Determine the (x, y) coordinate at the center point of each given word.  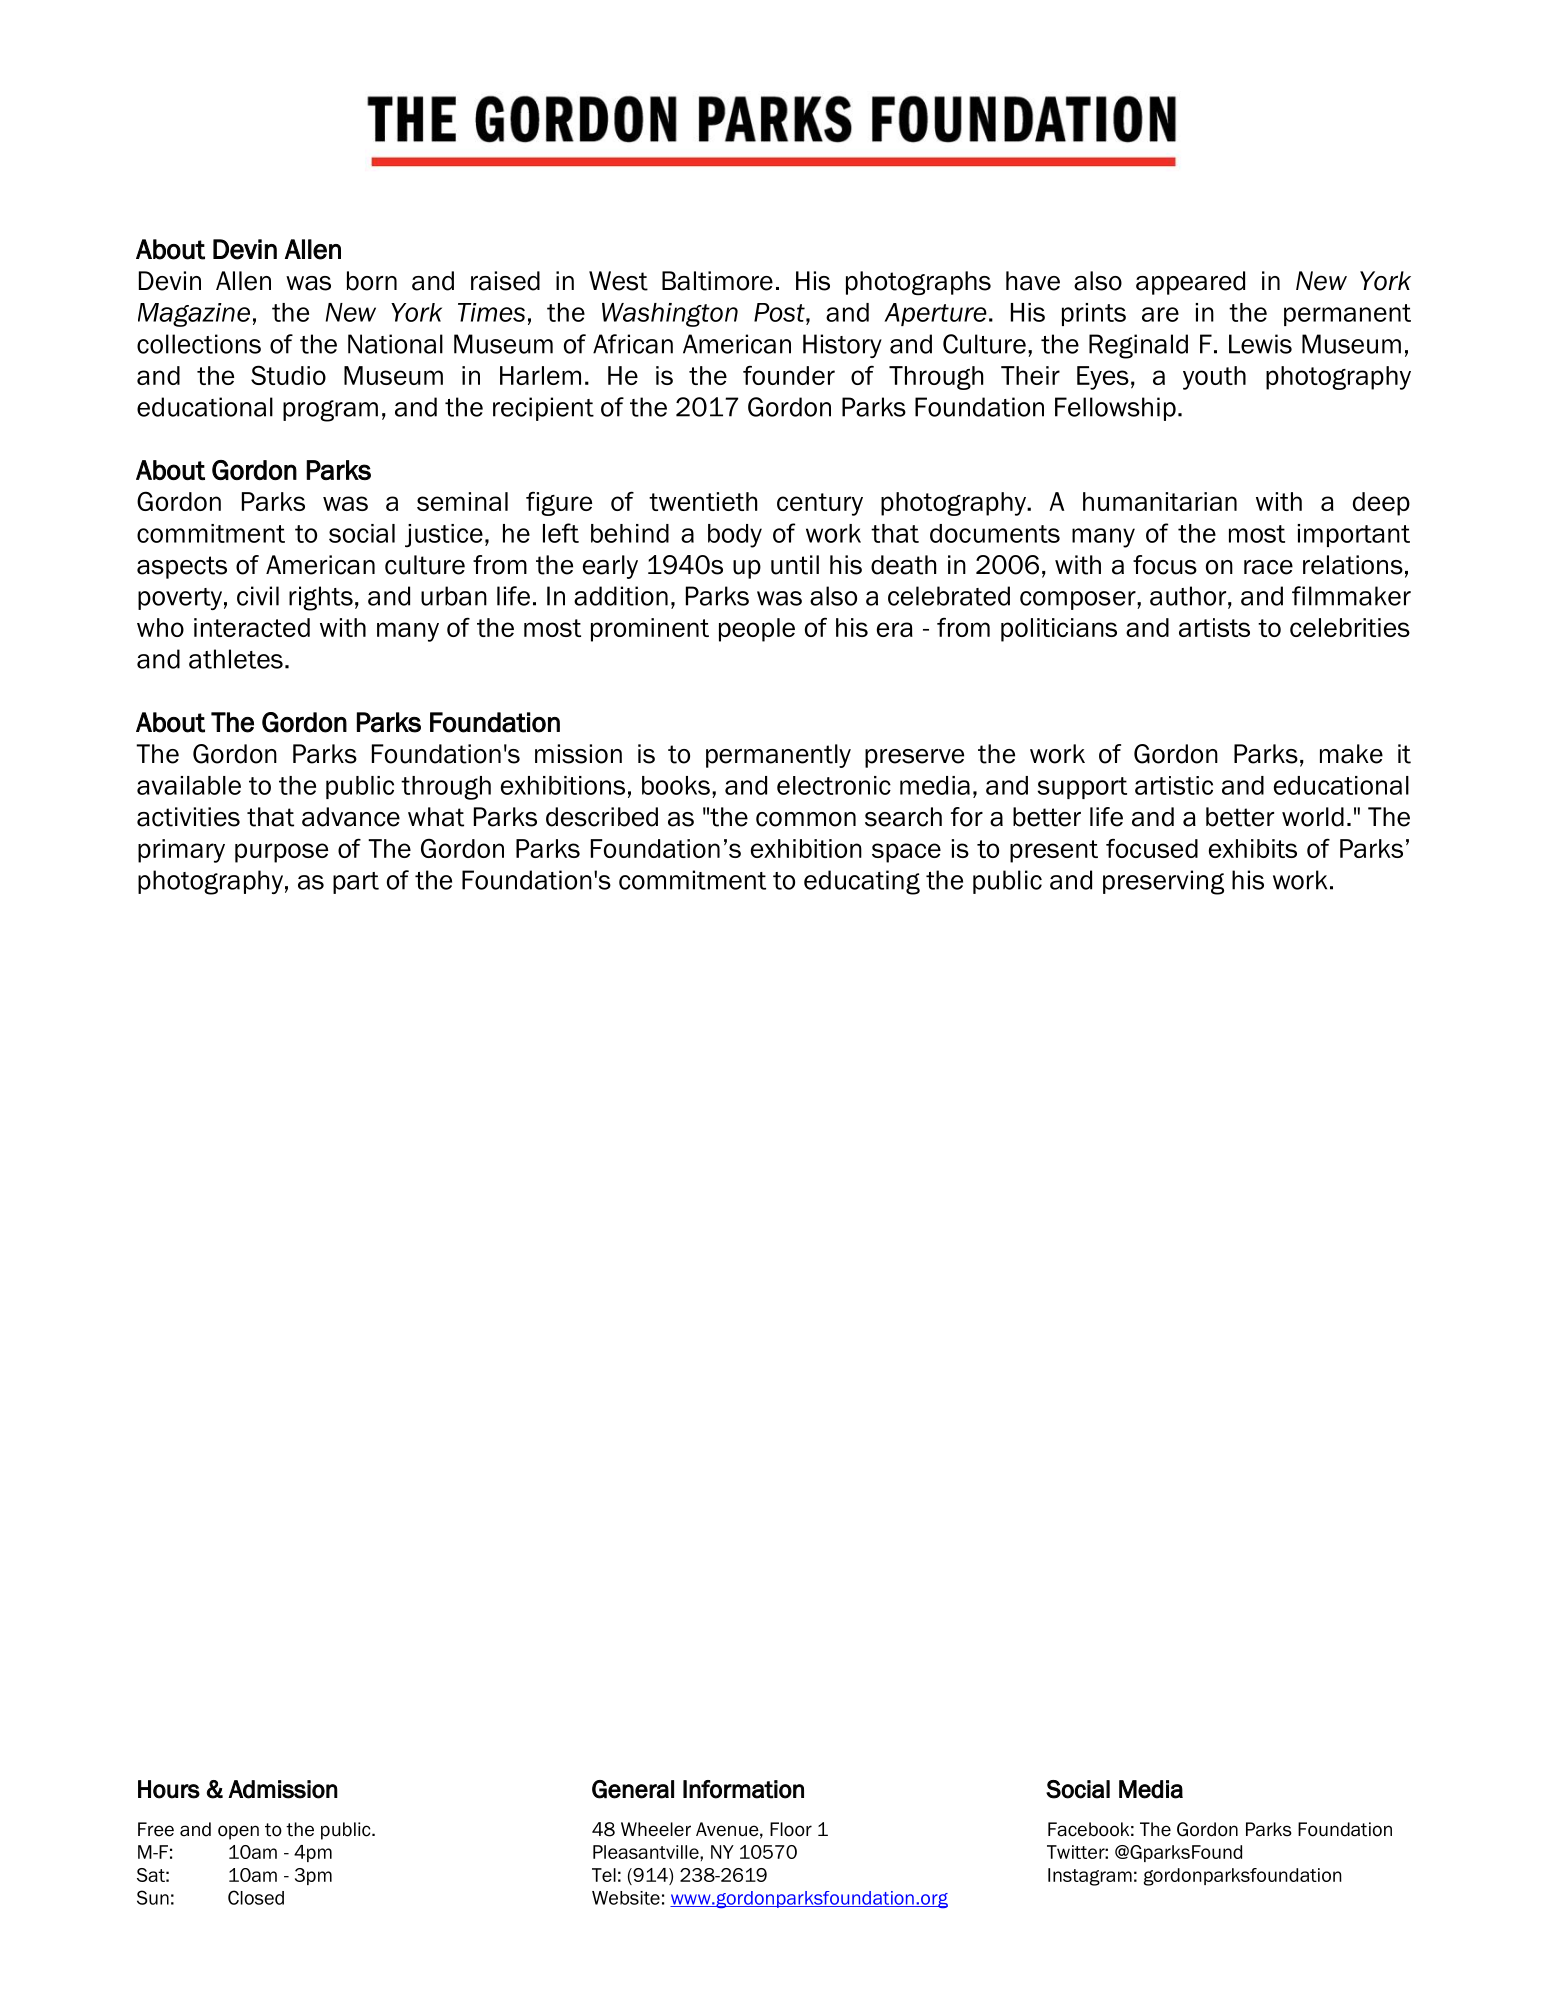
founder (789, 375)
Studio (288, 375)
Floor (791, 1829)
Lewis (1260, 344)
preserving (1163, 882)
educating (862, 882)
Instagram (1090, 1877)
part (356, 883)
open (238, 1832)
